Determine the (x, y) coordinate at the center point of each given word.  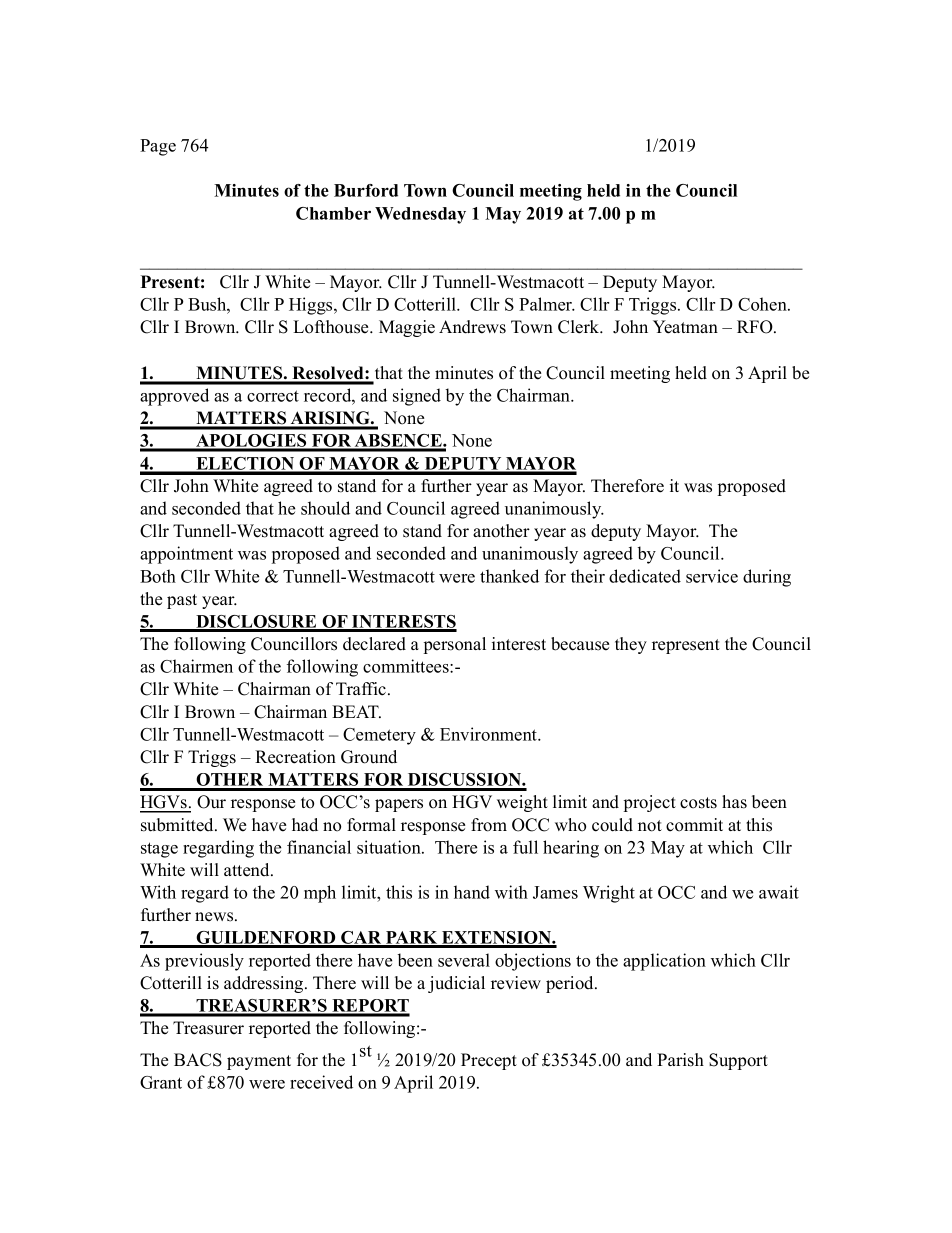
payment (259, 1062)
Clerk (580, 327)
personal (455, 645)
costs (698, 803)
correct (273, 396)
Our (211, 802)
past (182, 601)
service (712, 576)
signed (417, 397)
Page (158, 147)
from (489, 825)
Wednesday (420, 215)
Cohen (763, 304)
